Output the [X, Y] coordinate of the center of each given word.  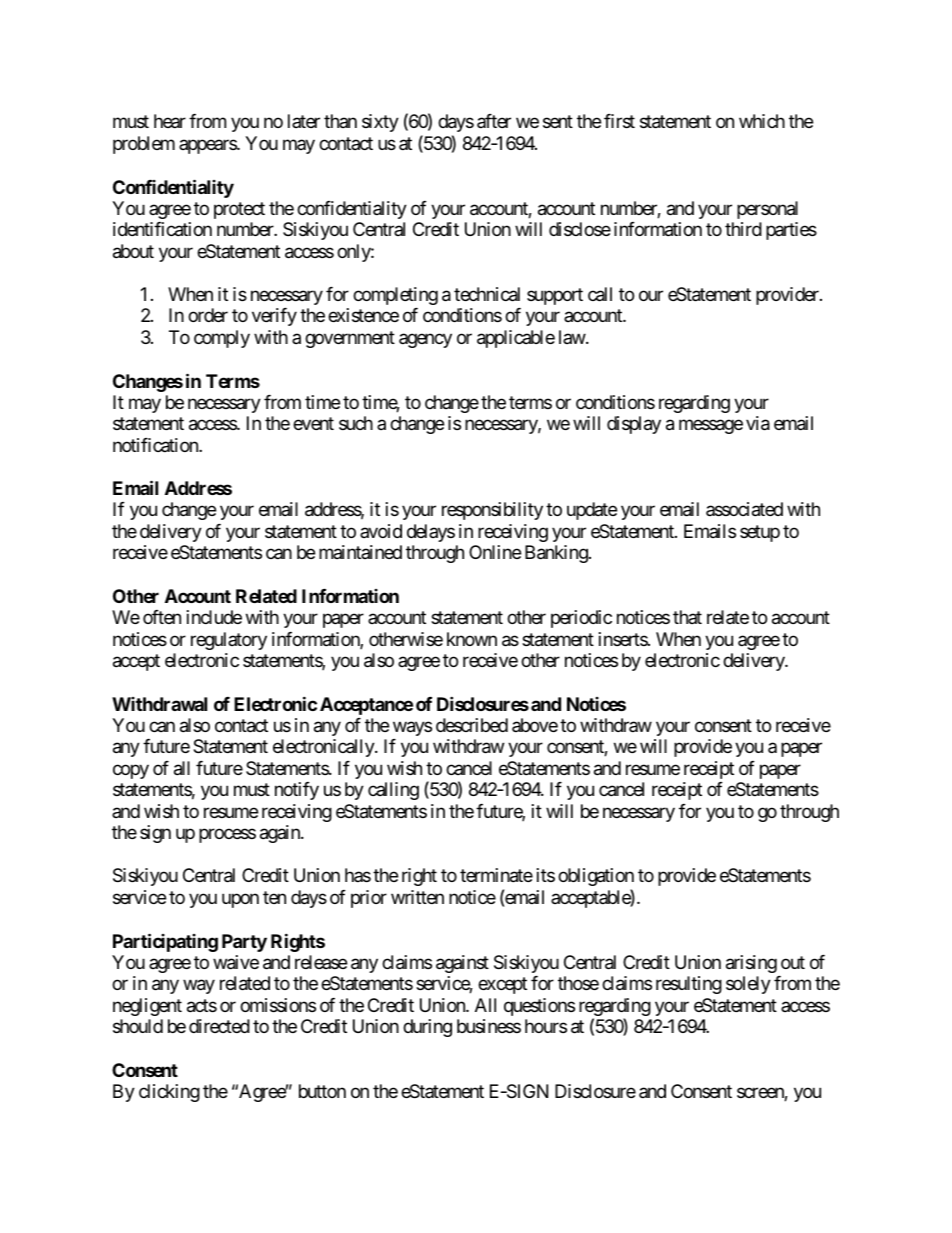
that [687, 617]
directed [219, 1026]
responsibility [492, 511]
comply [222, 339]
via [758, 423]
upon [240, 900]
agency [425, 340]
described [472, 725]
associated [744, 509]
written [417, 897]
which [762, 121]
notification [156, 445]
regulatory [229, 641]
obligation [596, 877]
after [494, 121]
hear [170, 121]
